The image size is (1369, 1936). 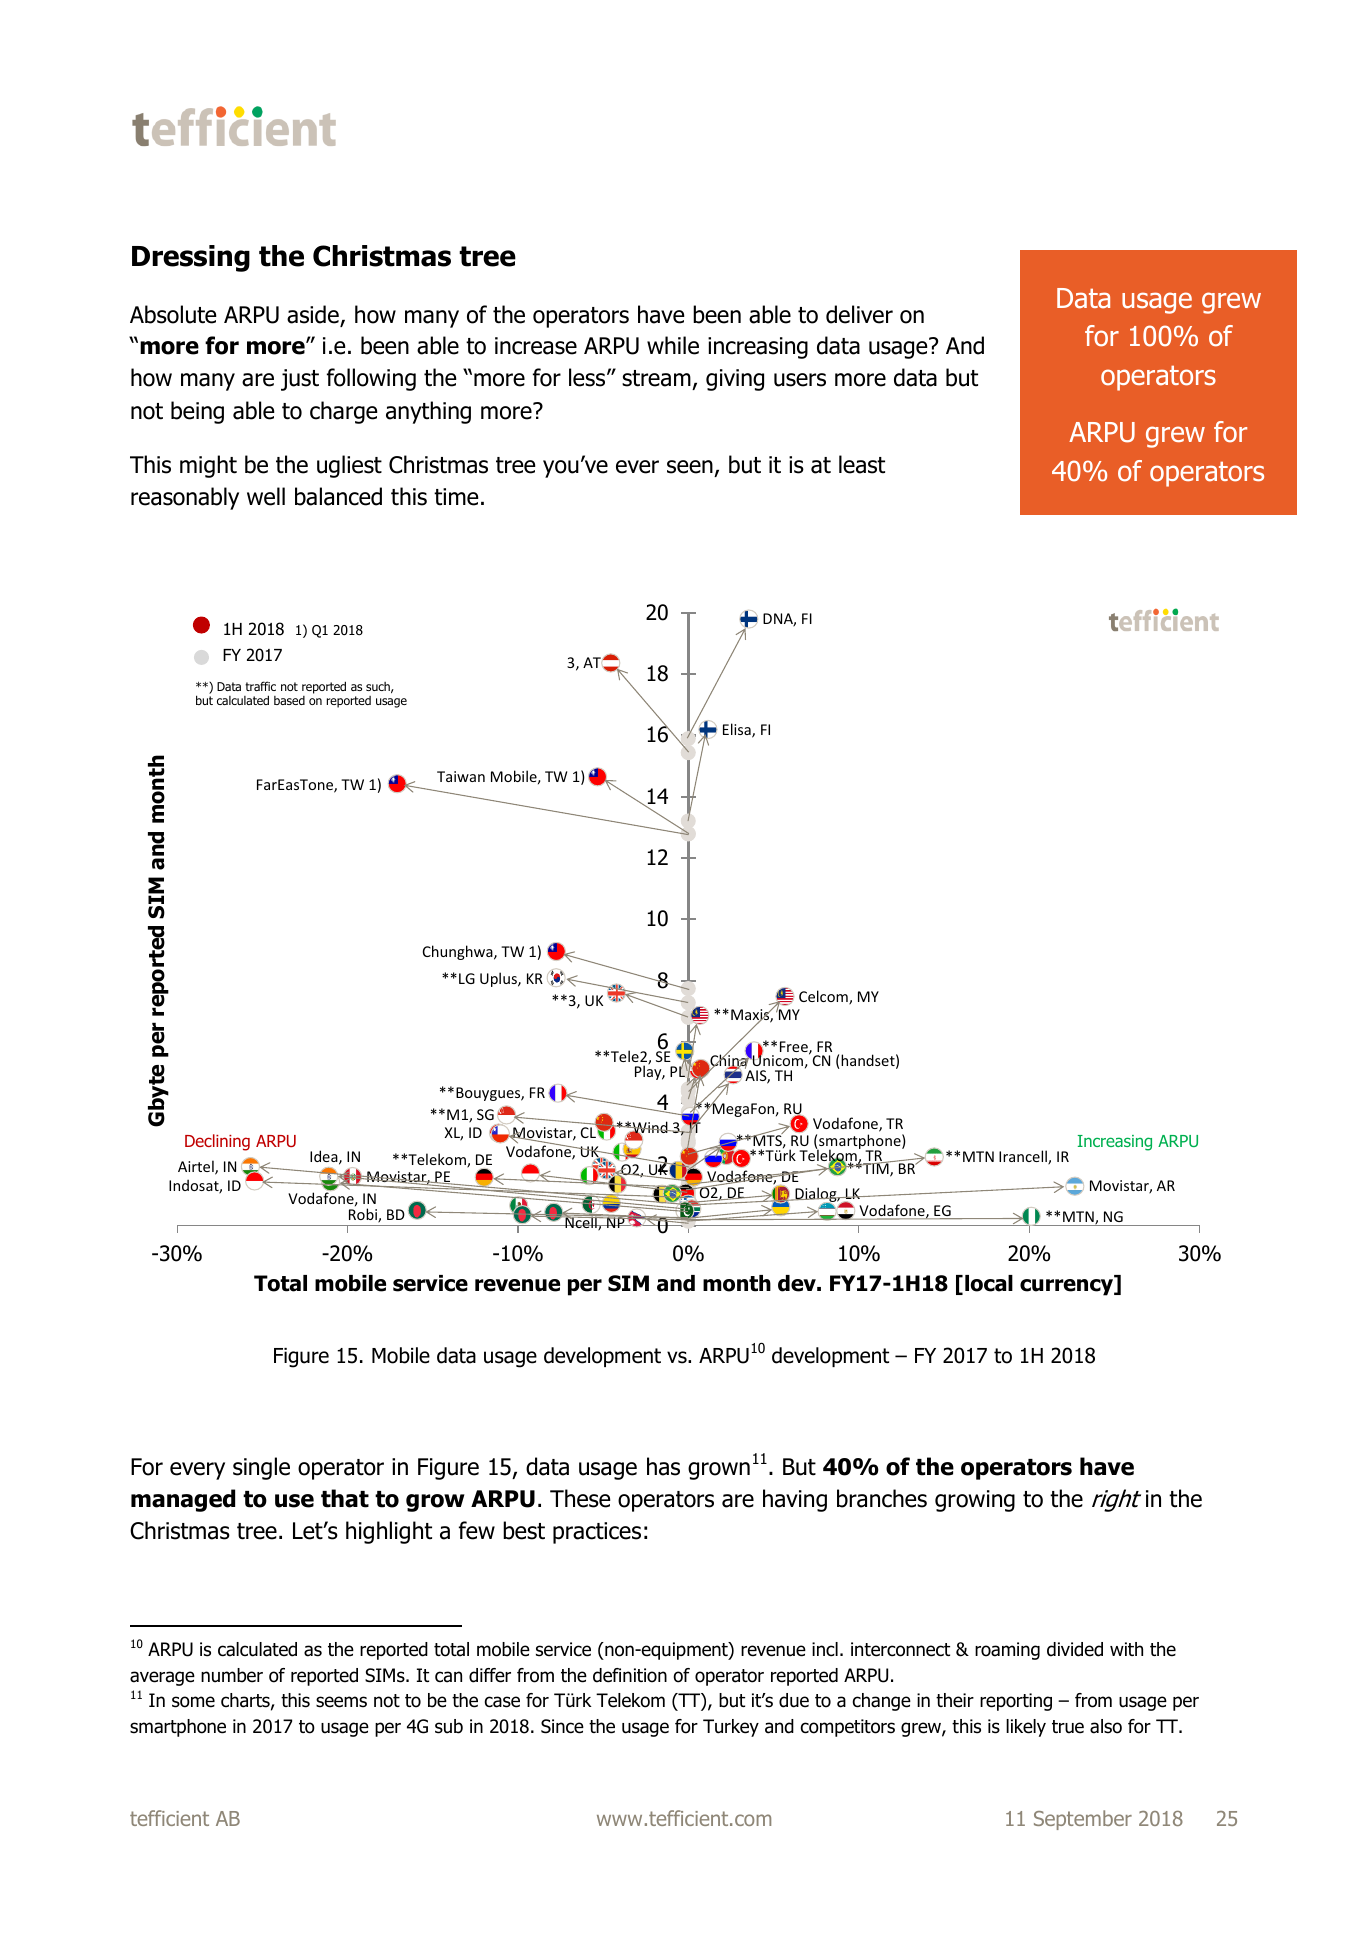 I want to click on seems, so click(x=341, y=1702).
